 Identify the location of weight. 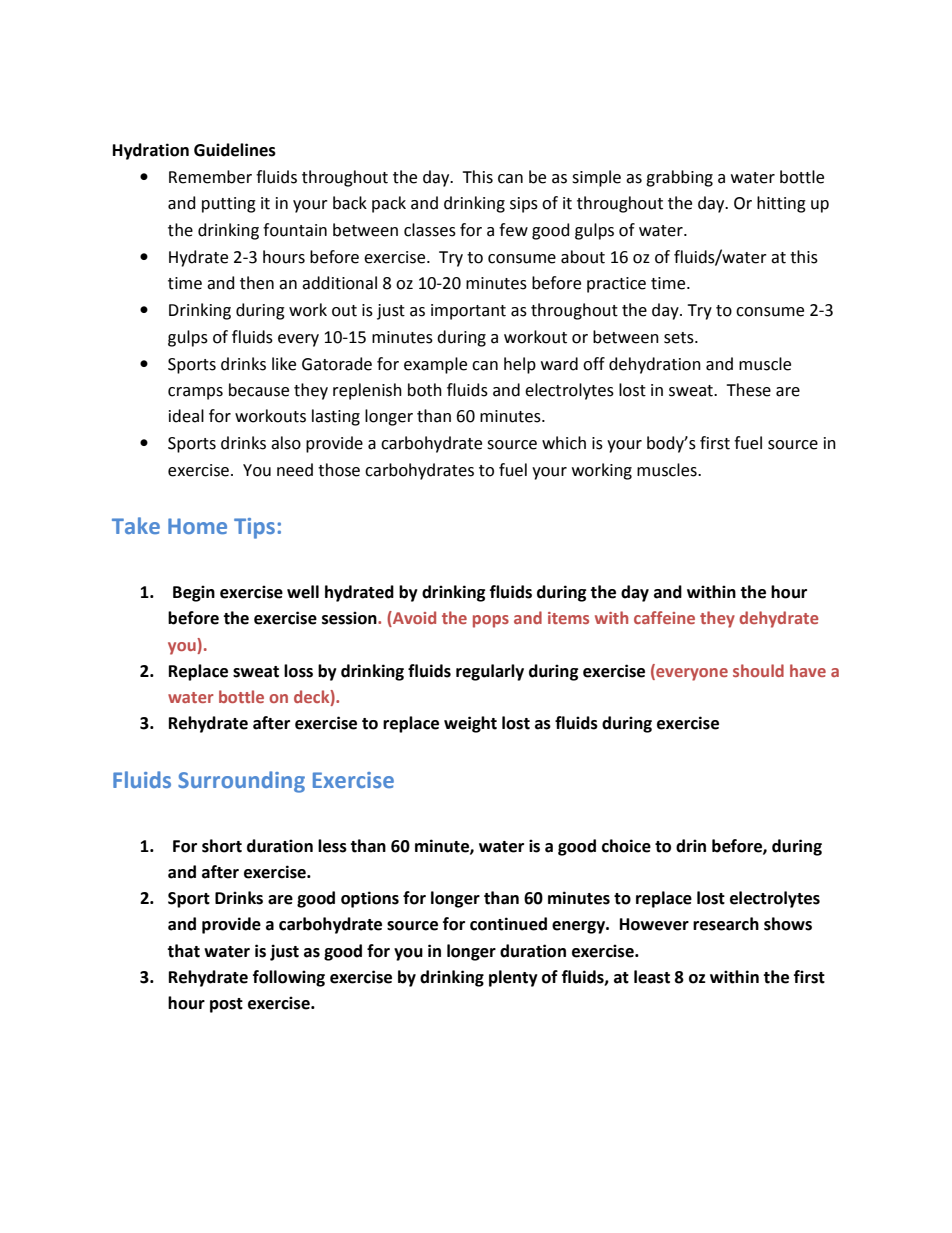
(470, 724).
